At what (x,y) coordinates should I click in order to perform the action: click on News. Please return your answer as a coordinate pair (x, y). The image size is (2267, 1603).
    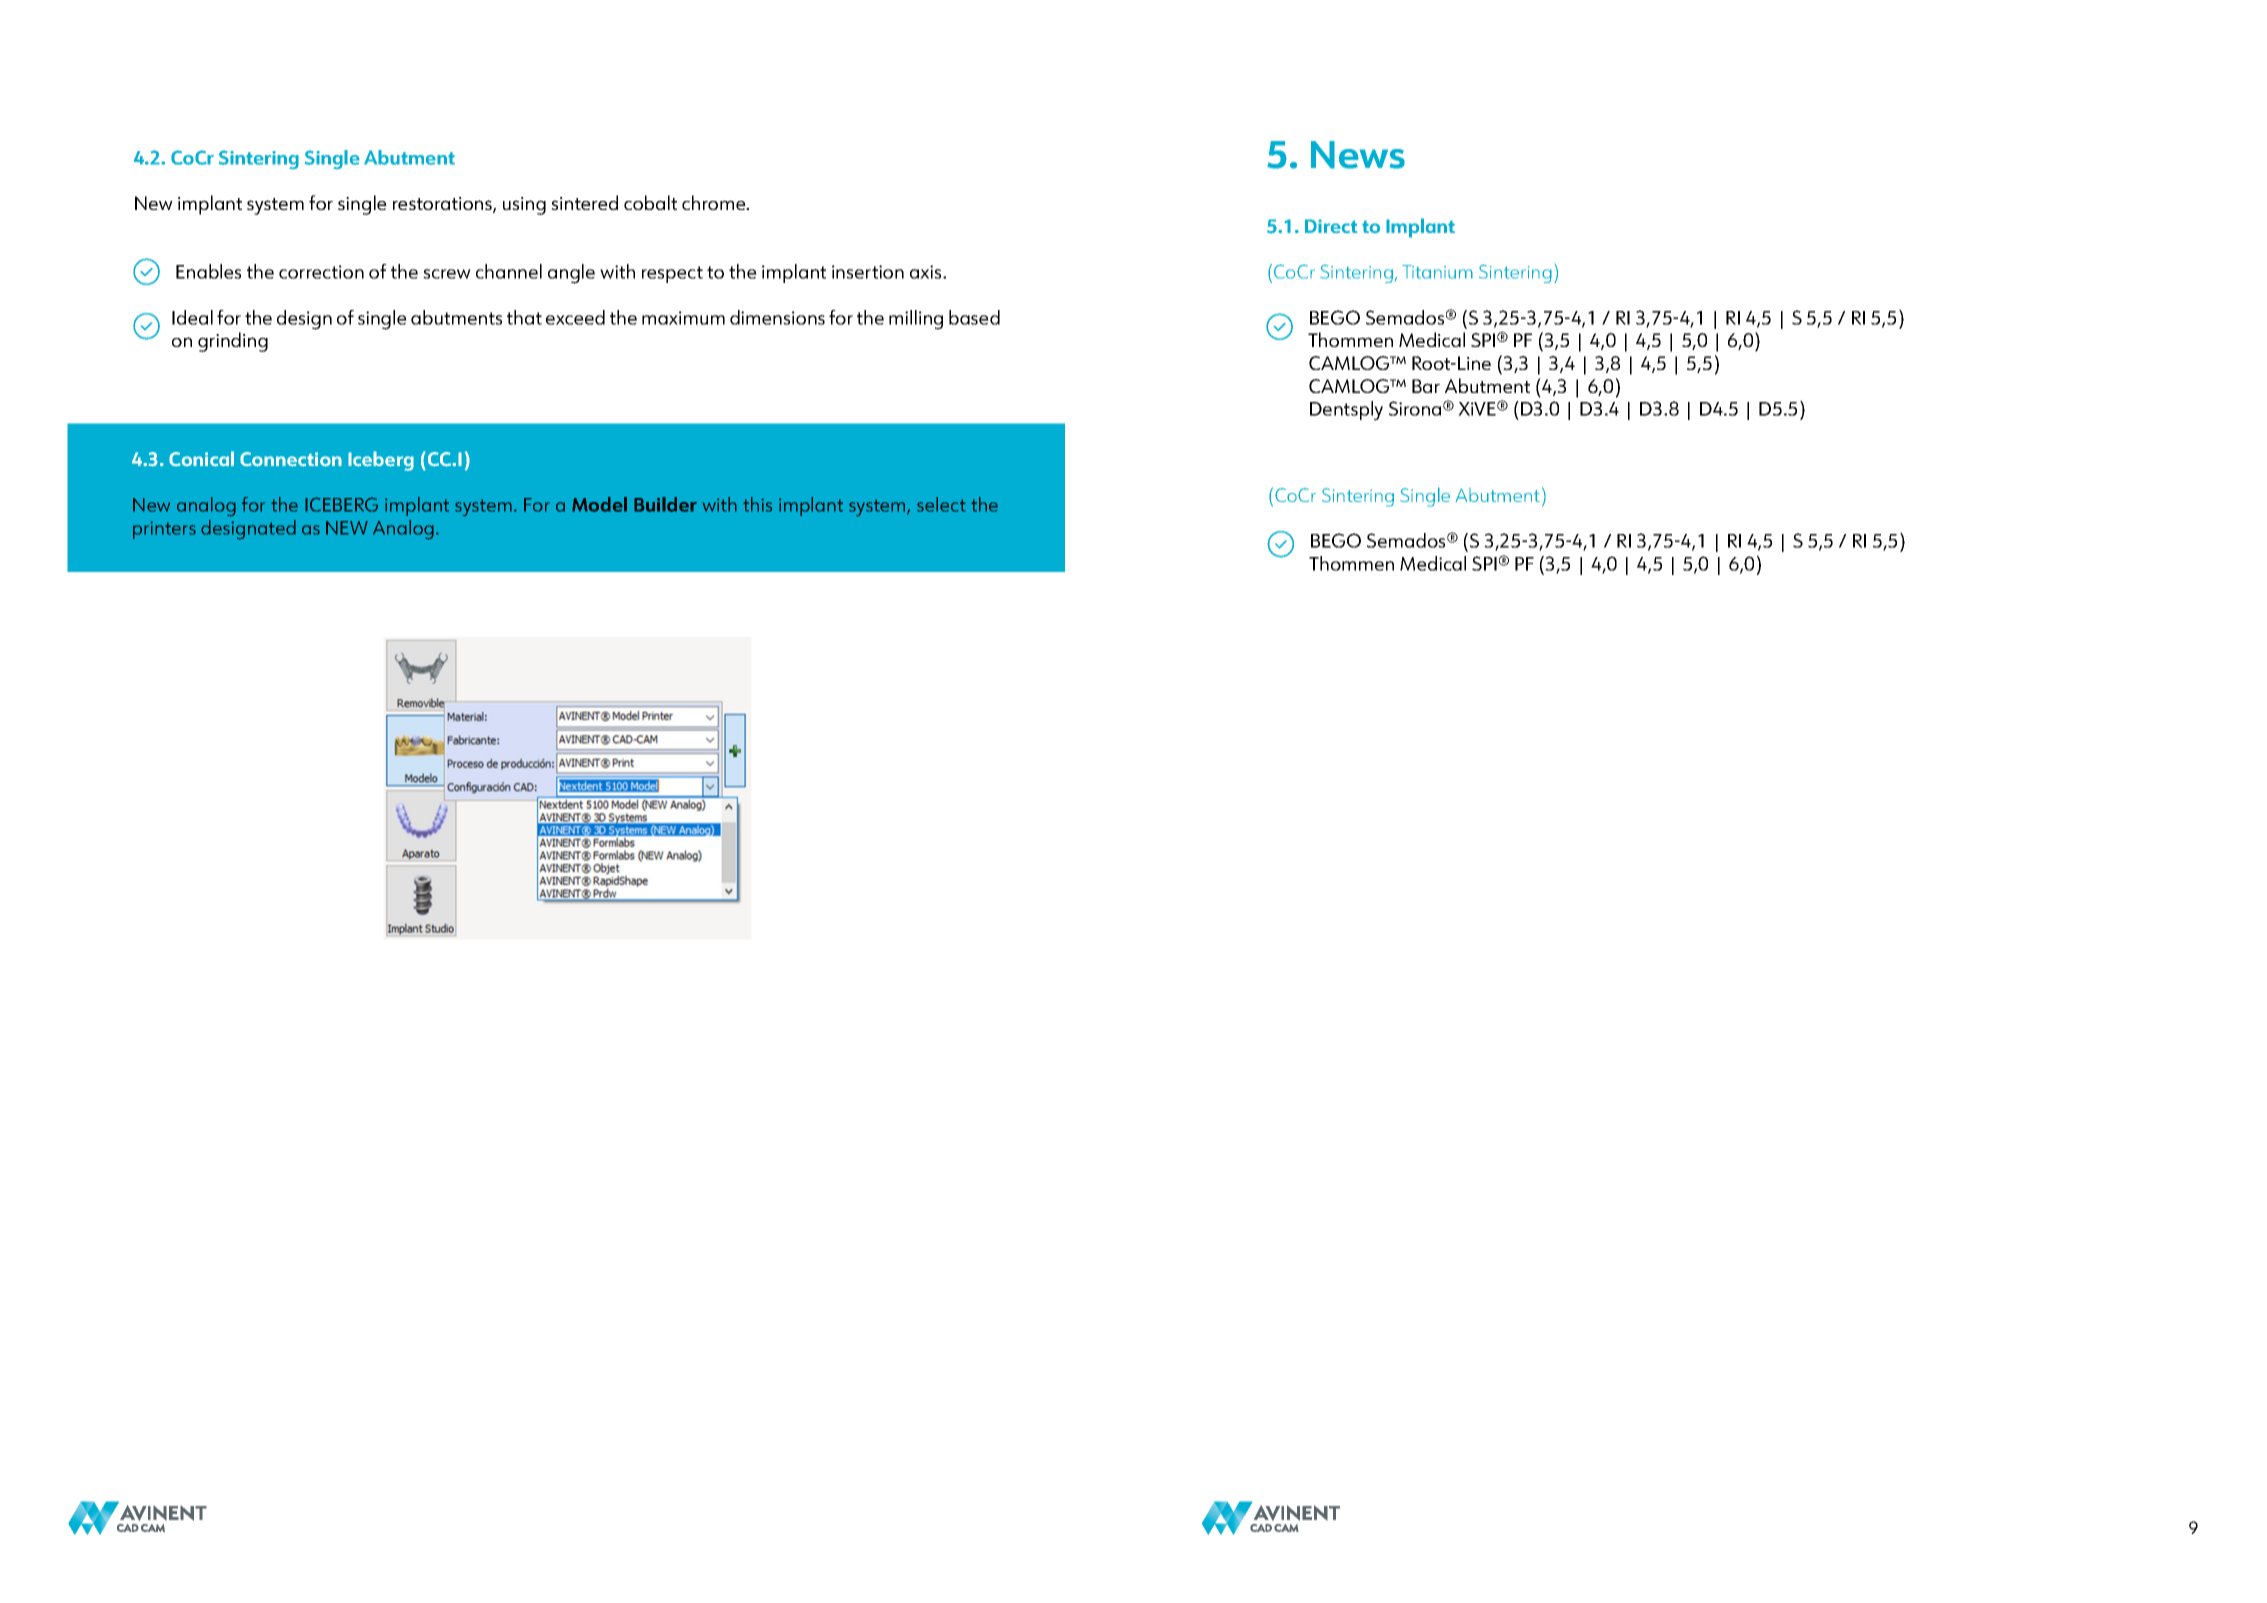
    Looking at the image, I should click on (1358, 155).
